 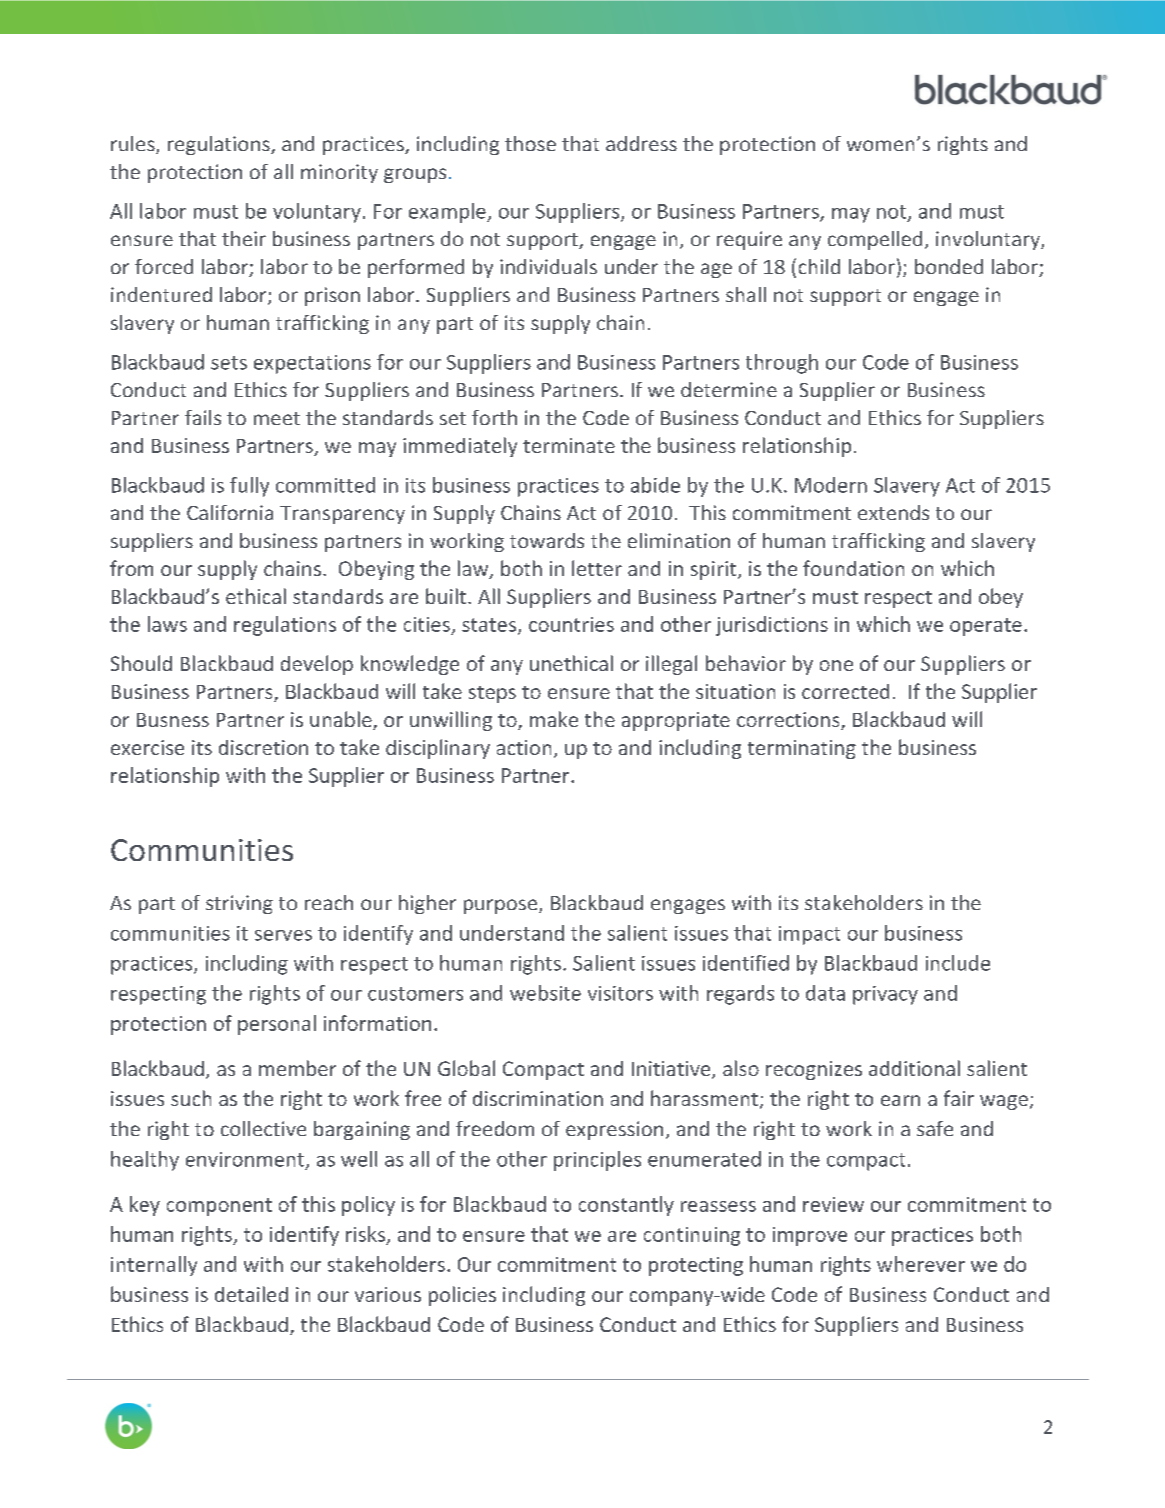 I want to click on towards, so click(x=547, y=540).
